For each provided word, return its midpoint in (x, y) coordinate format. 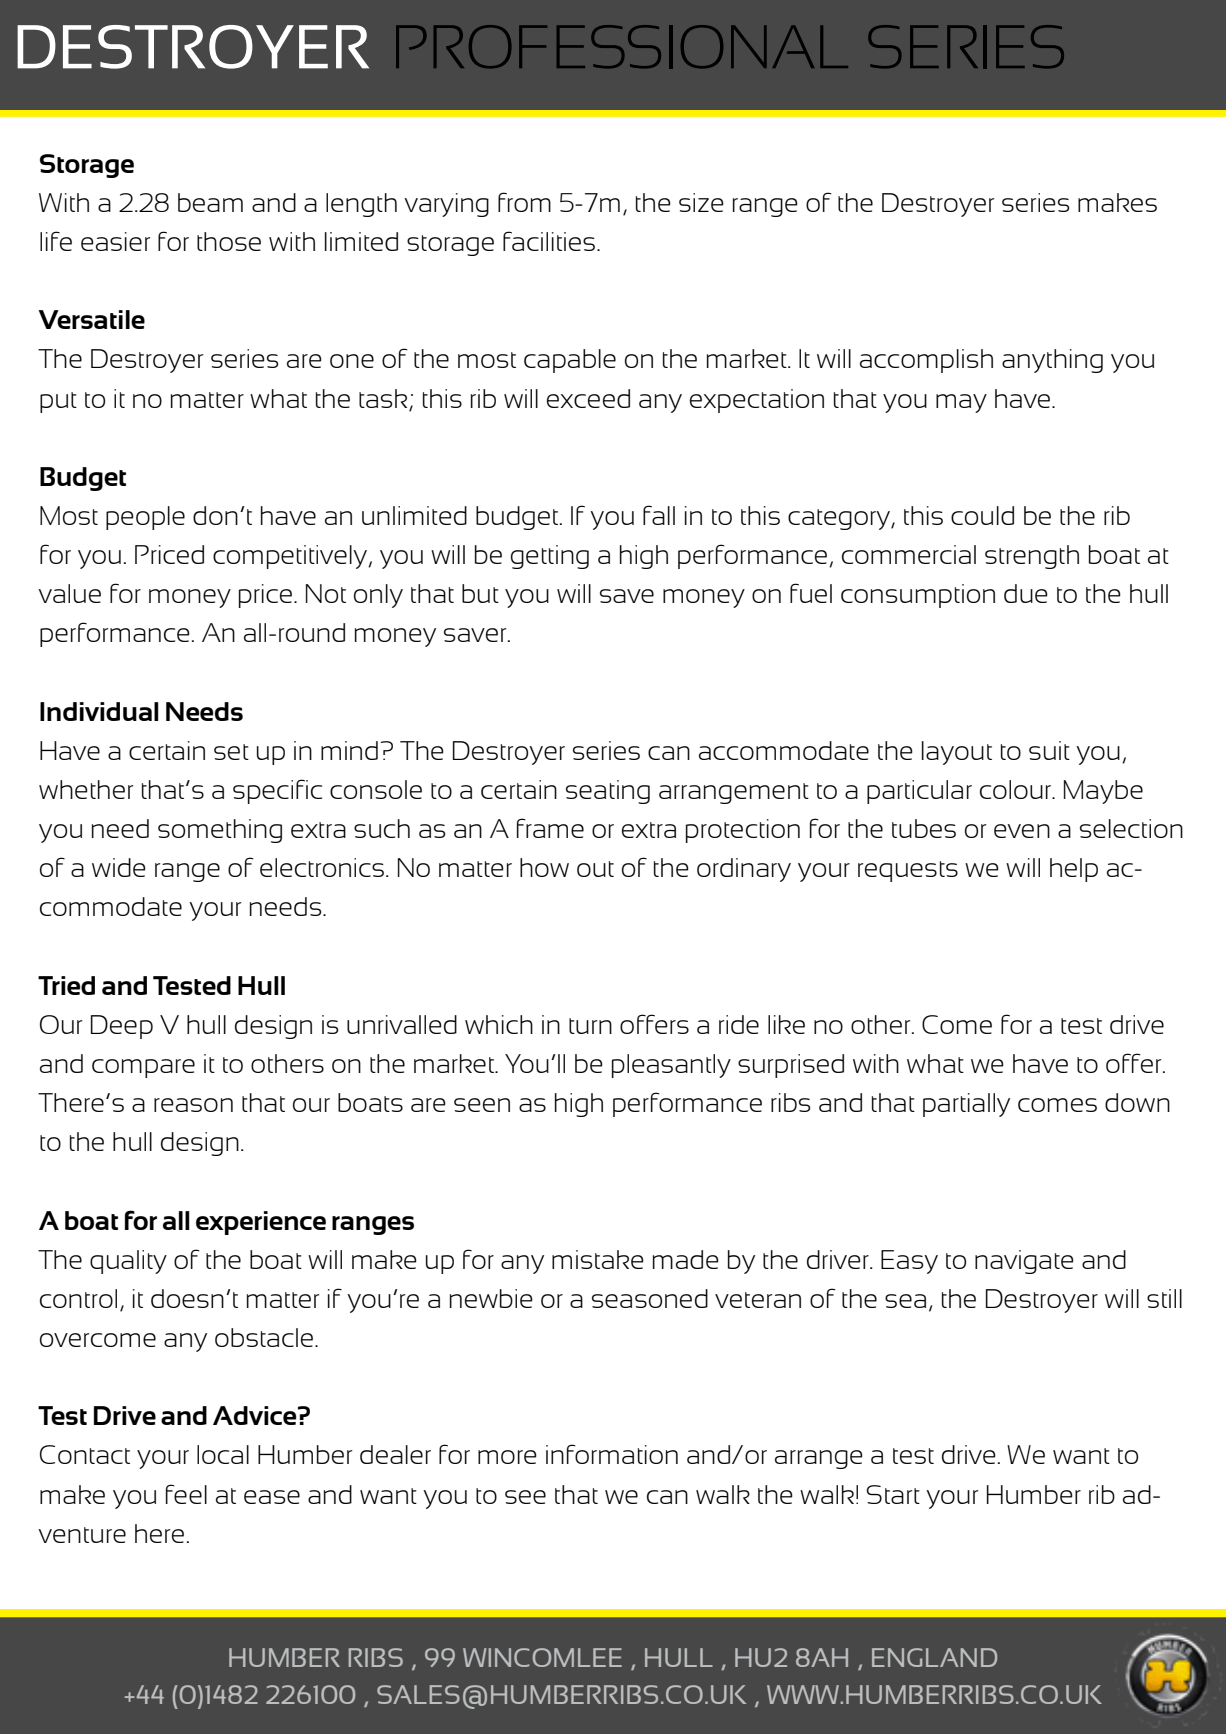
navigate (1024, 1262)
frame (550, 828)
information (612, 1454)
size (701, 202)
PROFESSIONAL (622, 47)
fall (659, 515)
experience (261, 1223)
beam (210, 202)
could (982, 515)
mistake (598, 1259)
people (145, 518)
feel (186, 1494)
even (1022, 831)
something (220, 831)
